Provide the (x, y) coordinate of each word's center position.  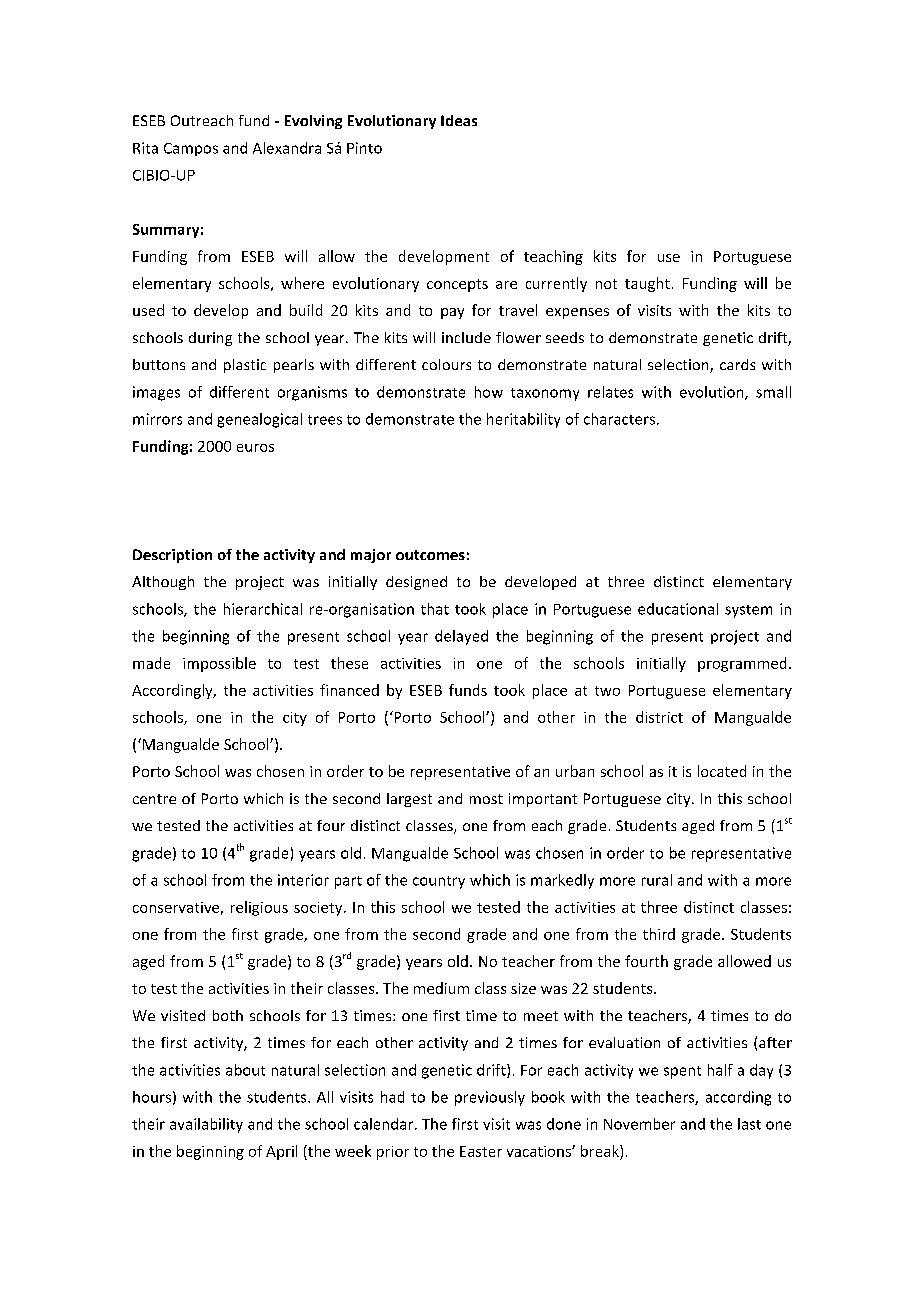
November (639, 1124)
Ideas (459, 120)
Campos (191, 149)
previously (490, 1098)
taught (647, 284)
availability (206, 1125)
